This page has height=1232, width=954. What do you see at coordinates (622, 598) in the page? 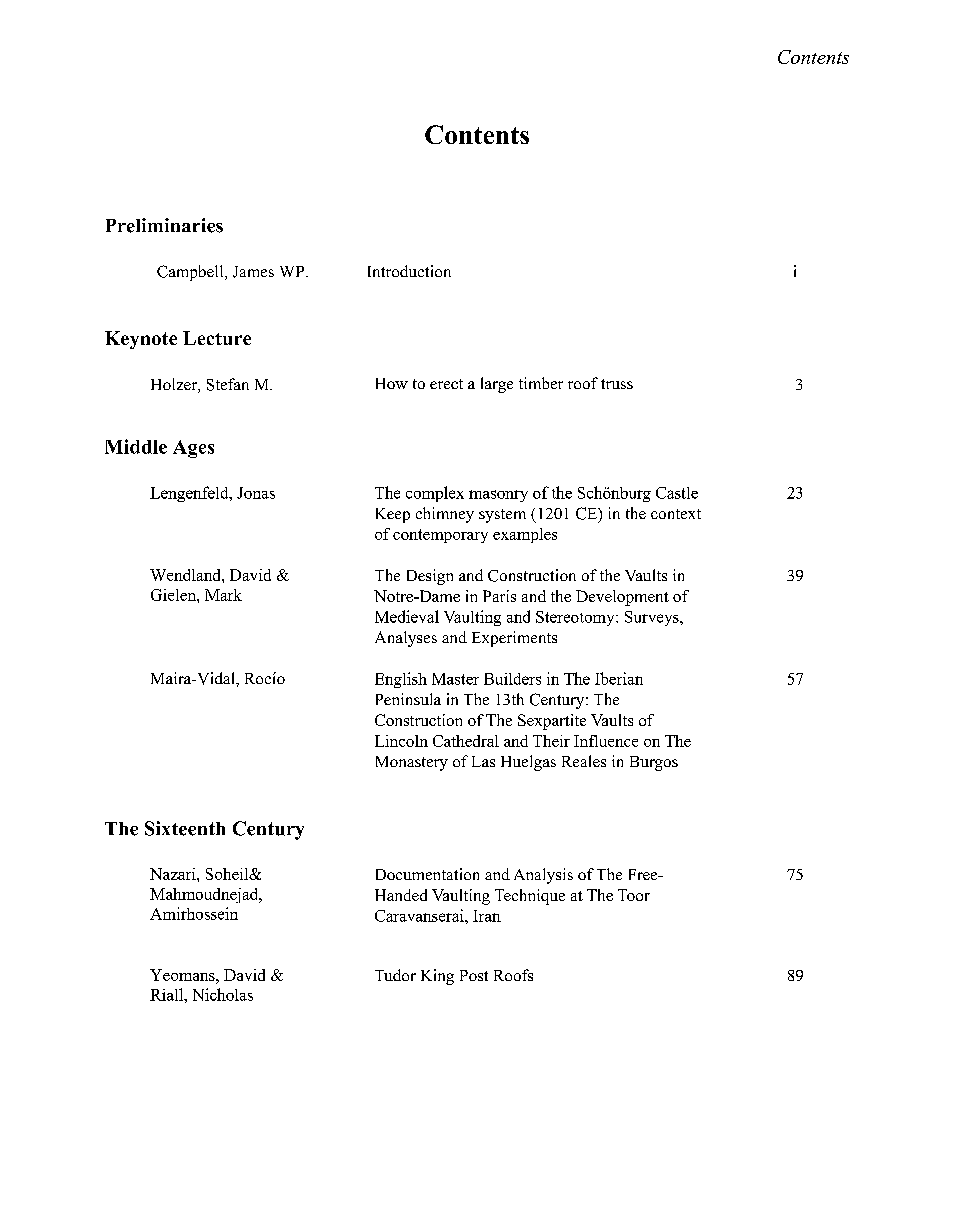
I see `Development` at bounding box center [622, 598].
